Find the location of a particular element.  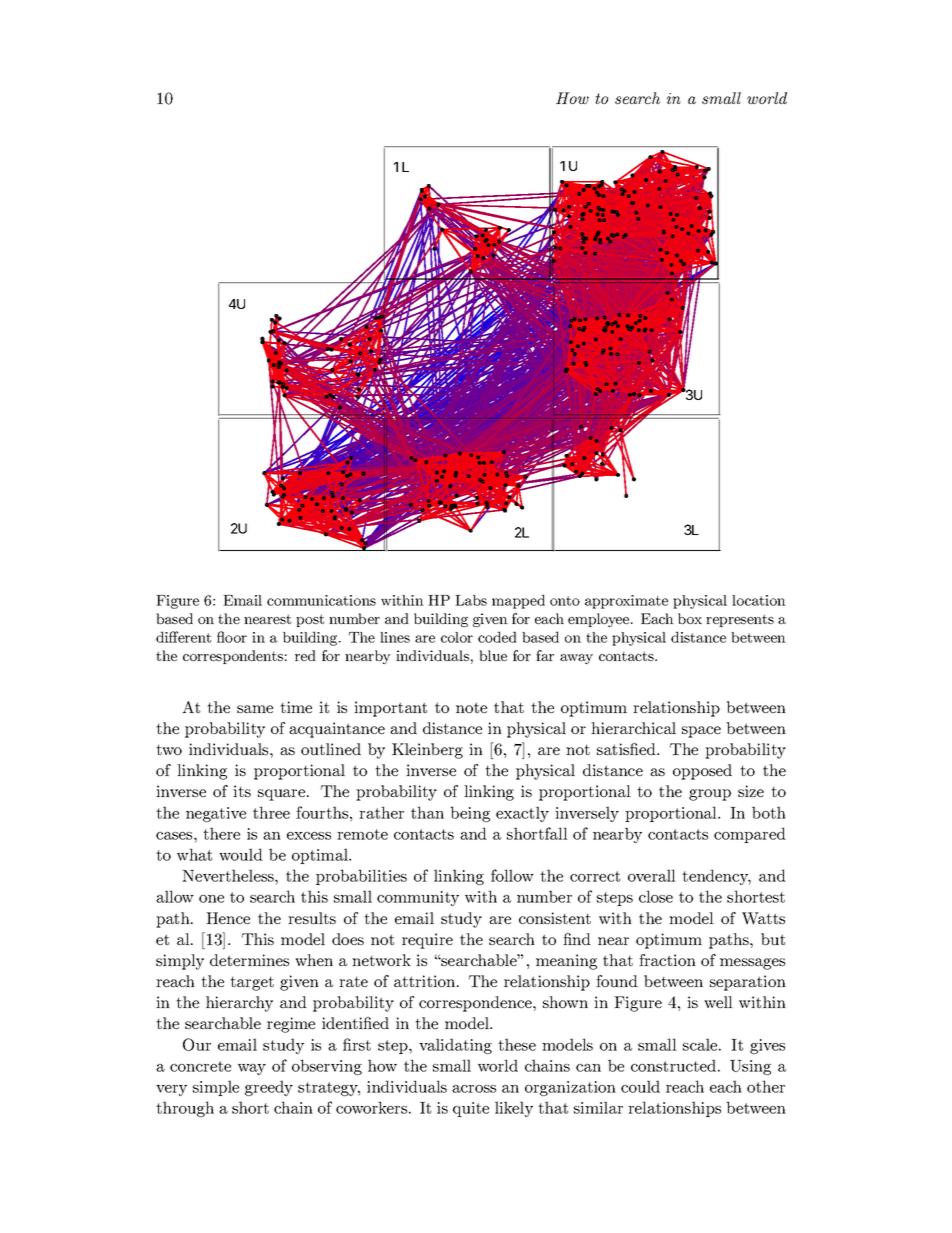

would is located at coordinates (241, 854).
